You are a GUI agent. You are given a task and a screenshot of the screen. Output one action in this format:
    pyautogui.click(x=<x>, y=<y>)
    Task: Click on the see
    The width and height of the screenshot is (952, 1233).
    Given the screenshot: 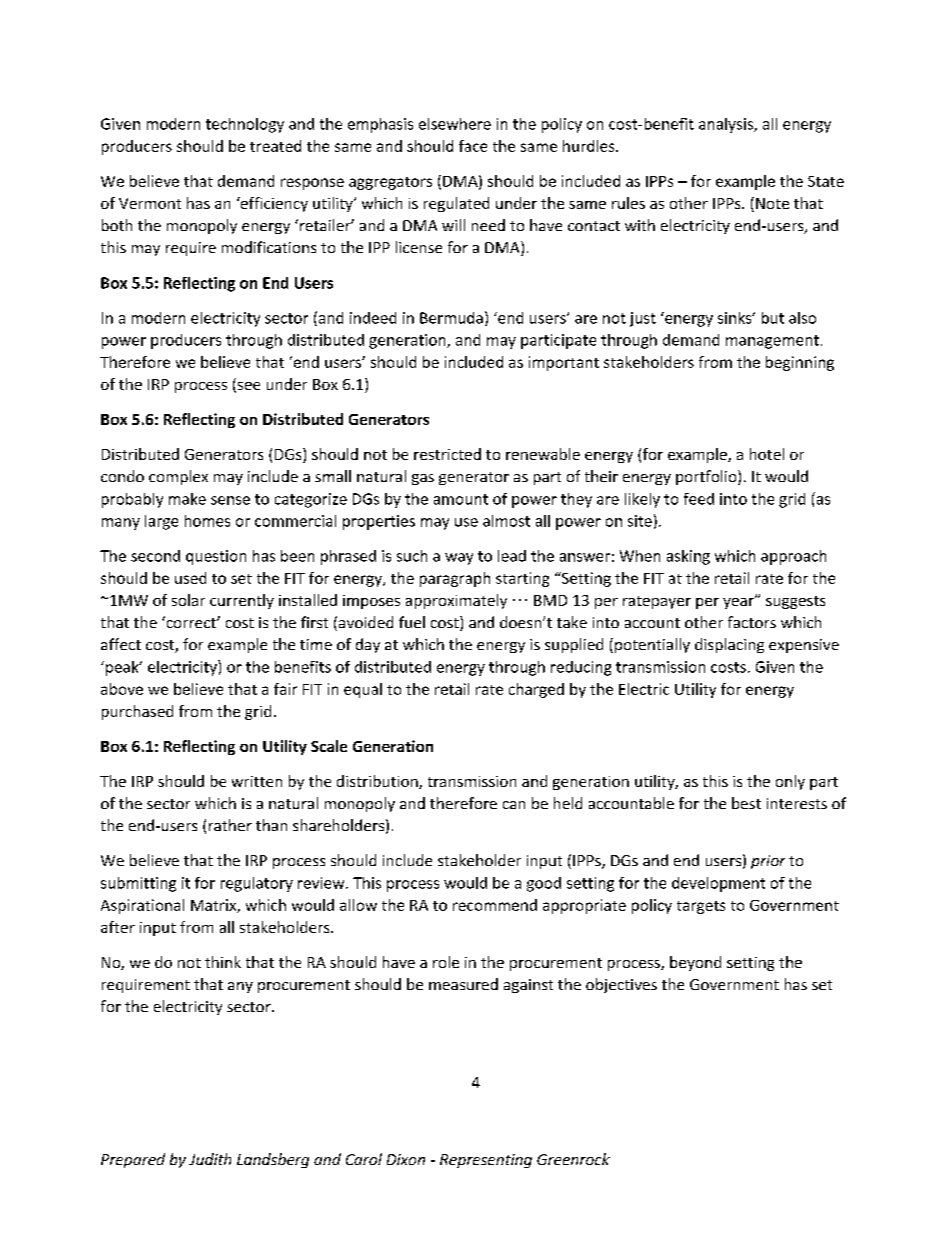 What is the action you would take?
    pyautogui.click(x=247, y=387)
